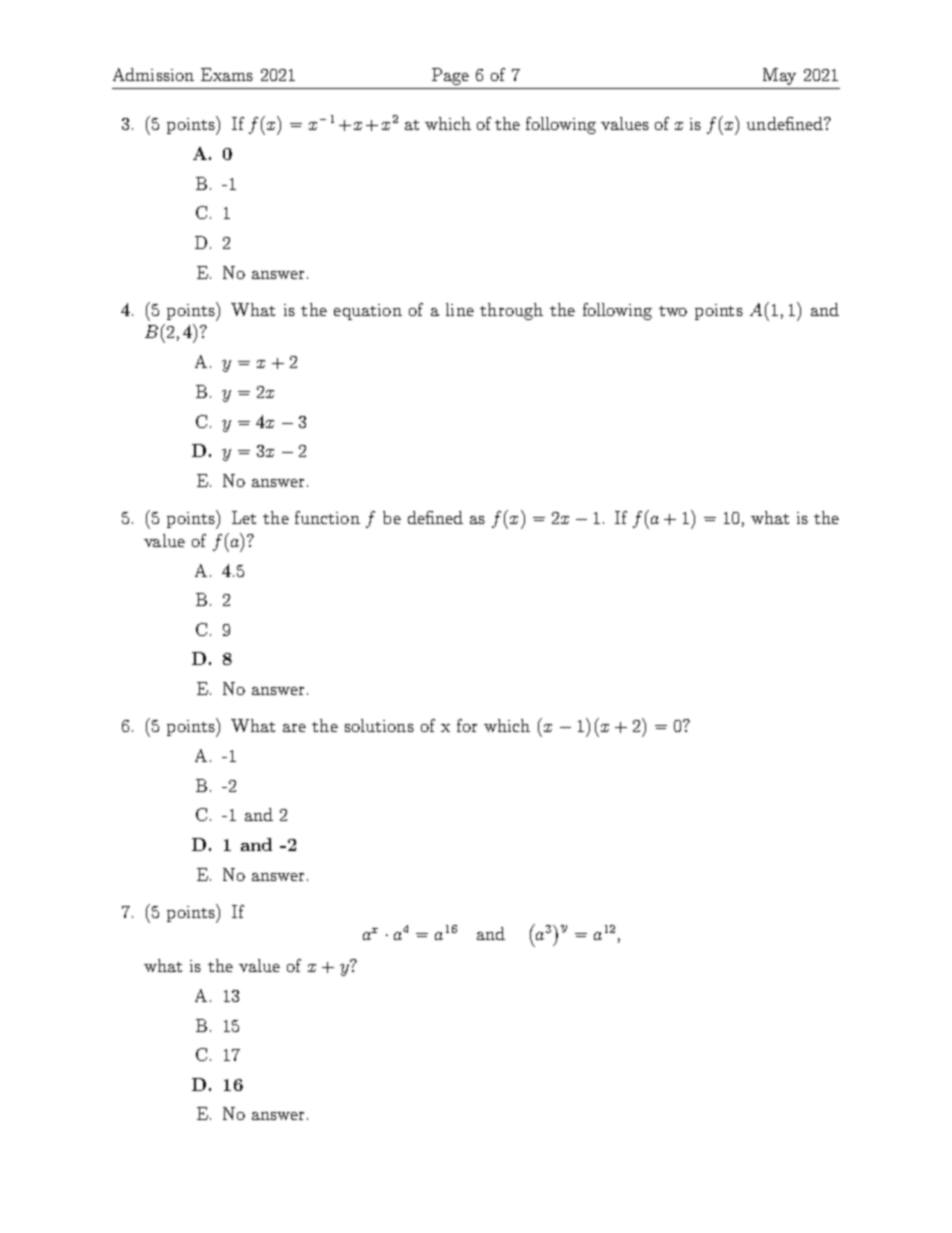 The height and width of the screenshot is (1233, 952). I want to click on are, so click(294, 728).
